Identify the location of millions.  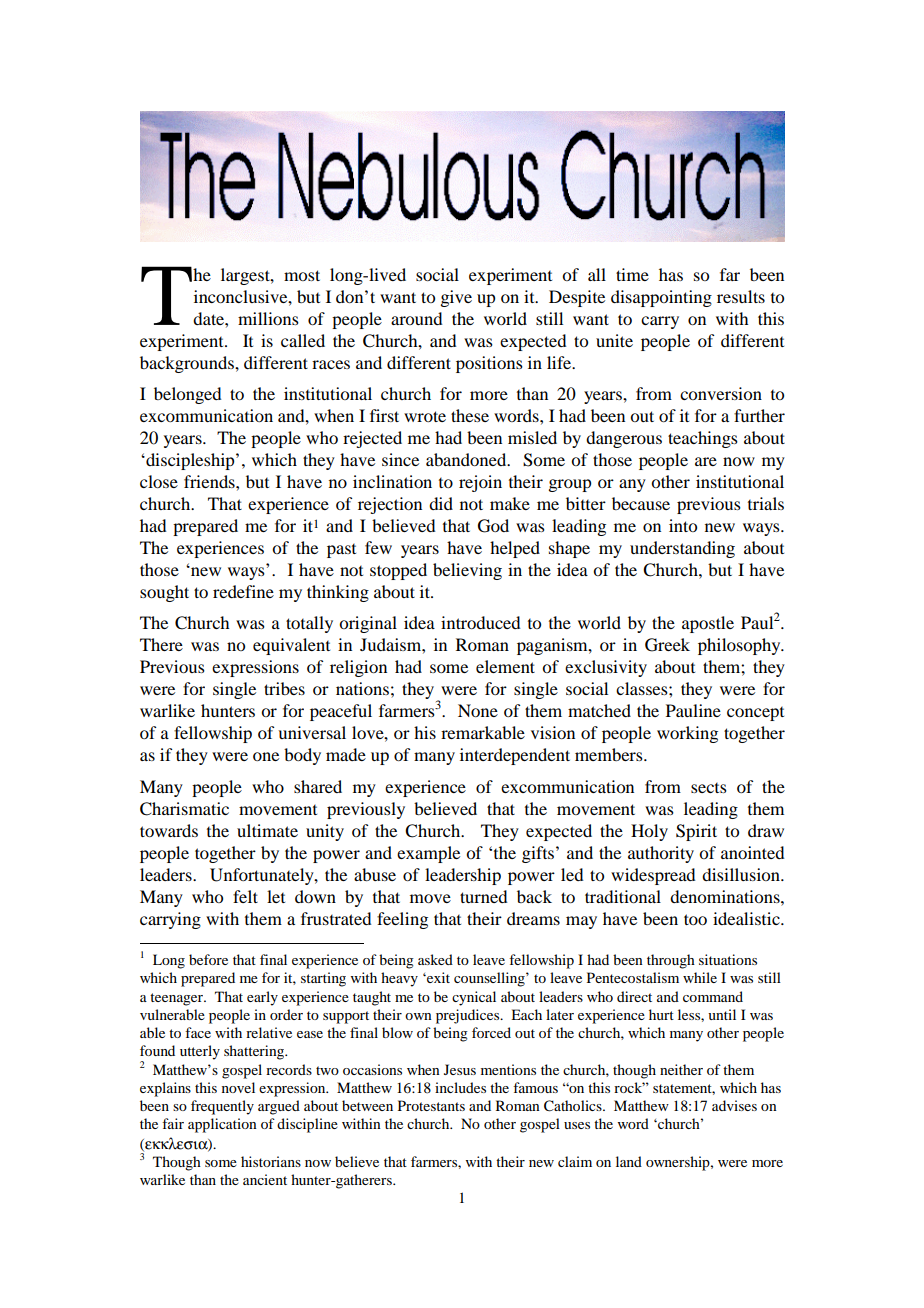
(268, 318).
